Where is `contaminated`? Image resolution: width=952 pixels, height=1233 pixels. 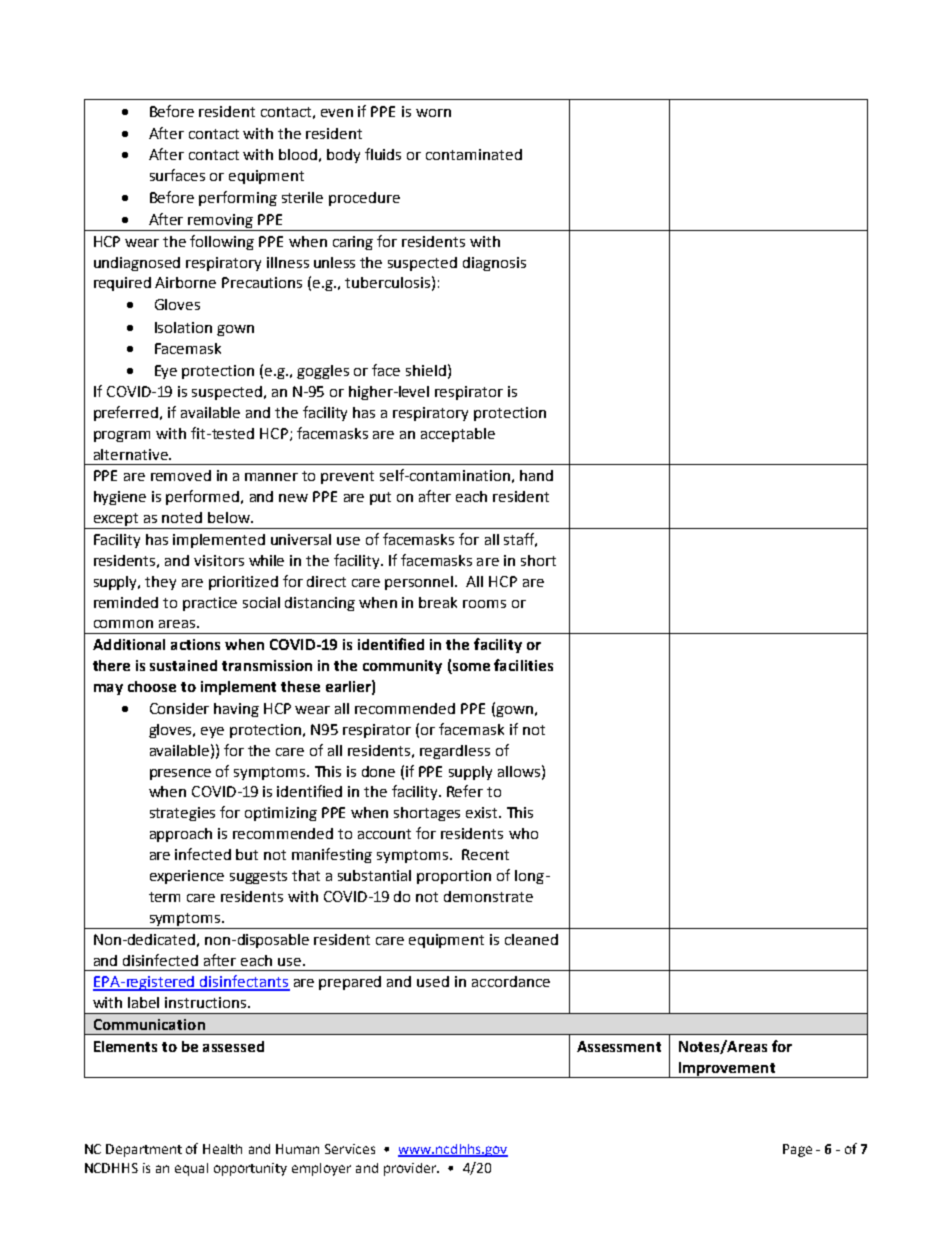
contaminated is located at coordinates (474, 154).
